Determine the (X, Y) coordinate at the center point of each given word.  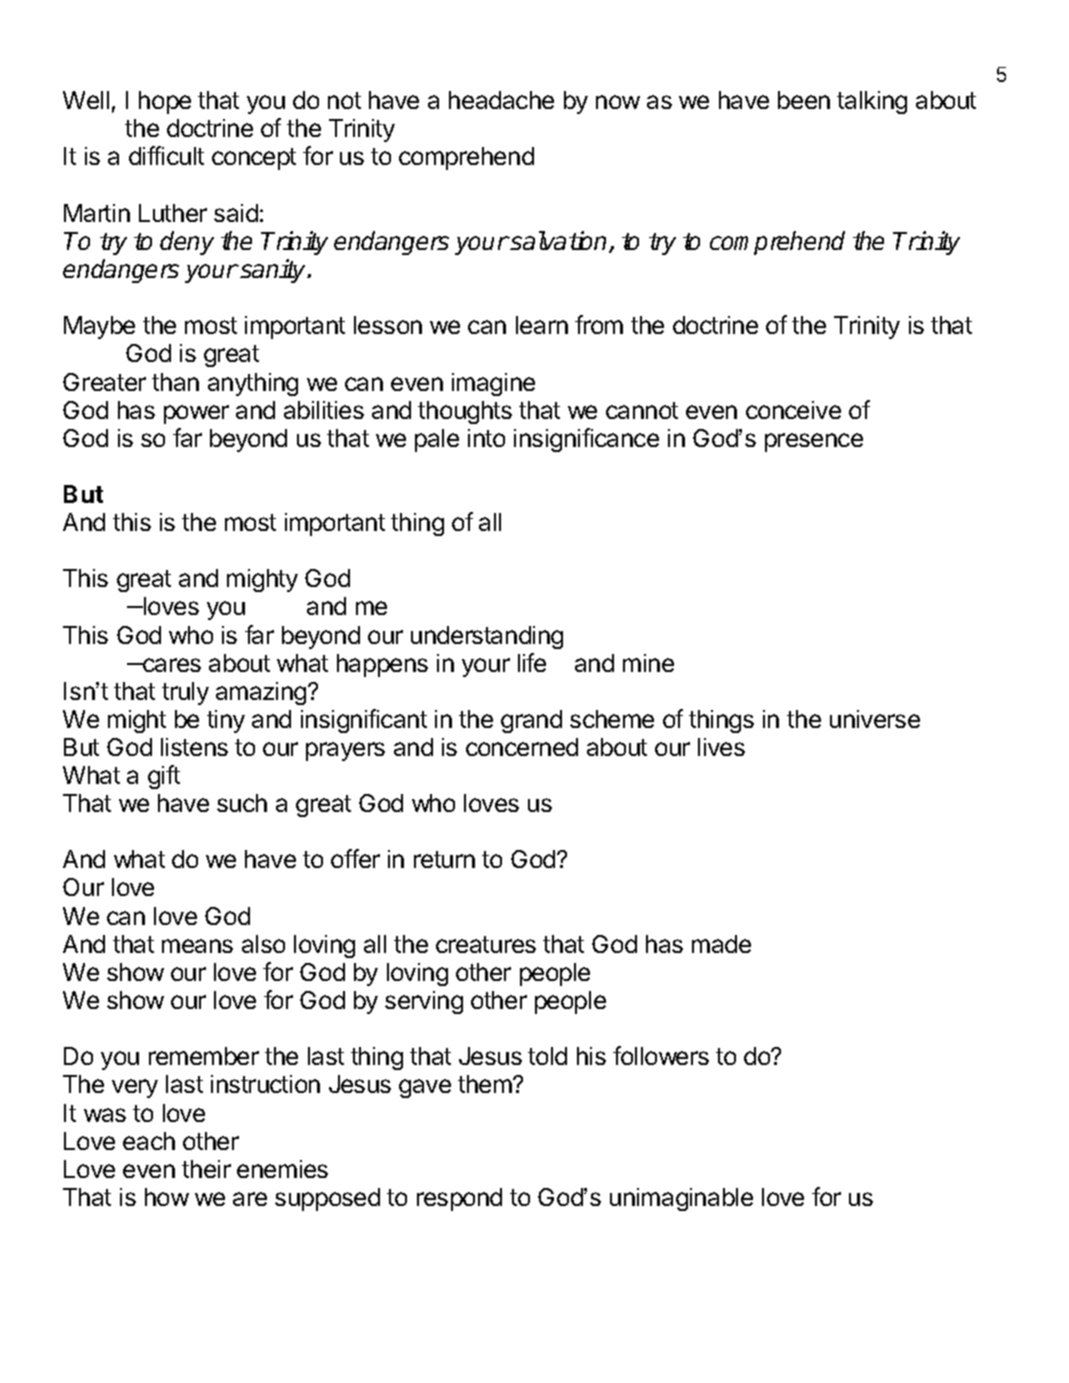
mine (648, 663)
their (206, 1169)
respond (459, 1199)
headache (501, 100)
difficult (166, 155)
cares (171, 665)
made (721, 944)
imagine (493, 384)
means (197, 946)
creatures (486, 944)
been (804, 100)
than (175, 382)
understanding (487, 637)
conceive (793, 410)
